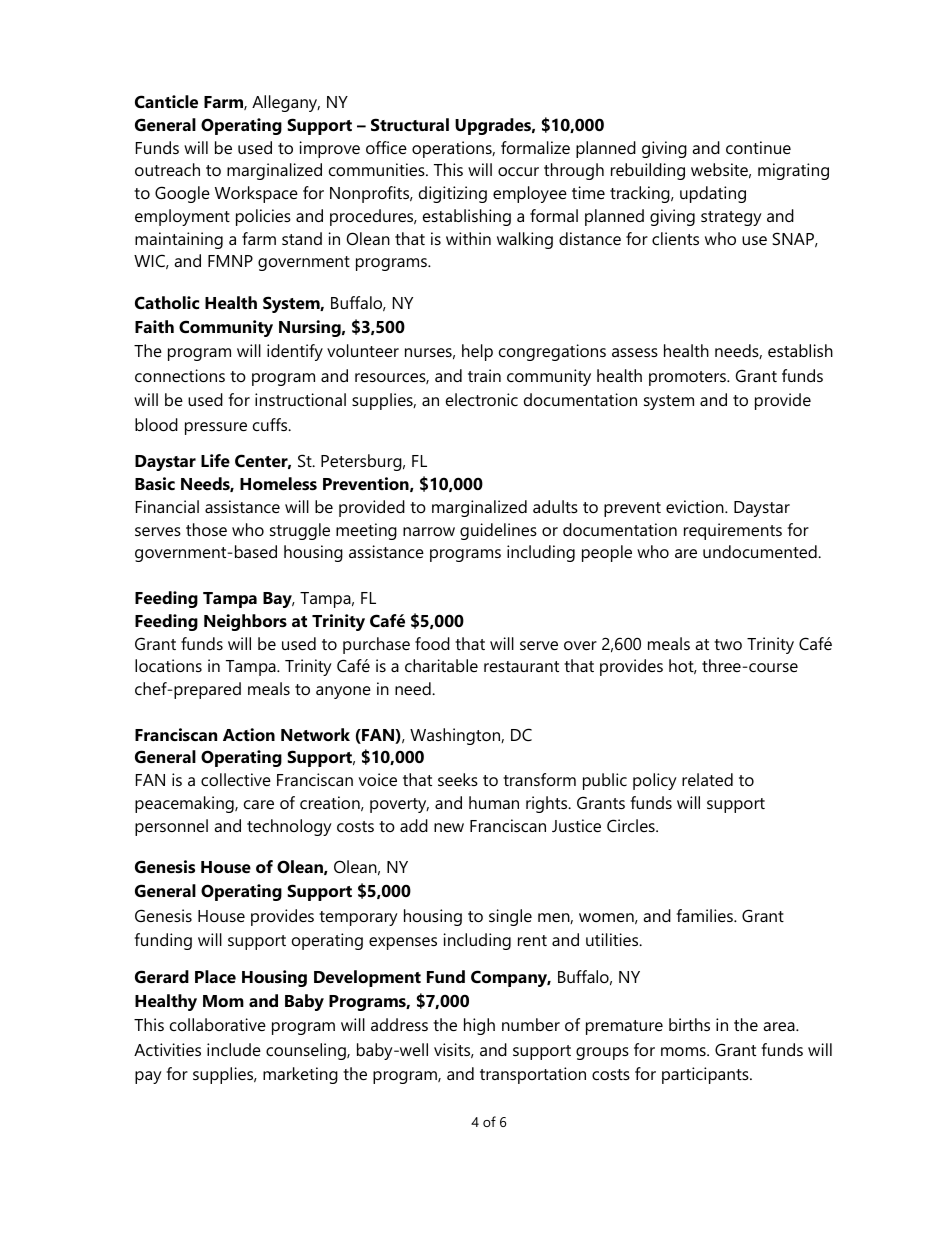 The width and height of the page is (952, 1233). What do you see at coordinates (482, 399) in the page?
I see `electronic` at bounding box center [482, 399].
